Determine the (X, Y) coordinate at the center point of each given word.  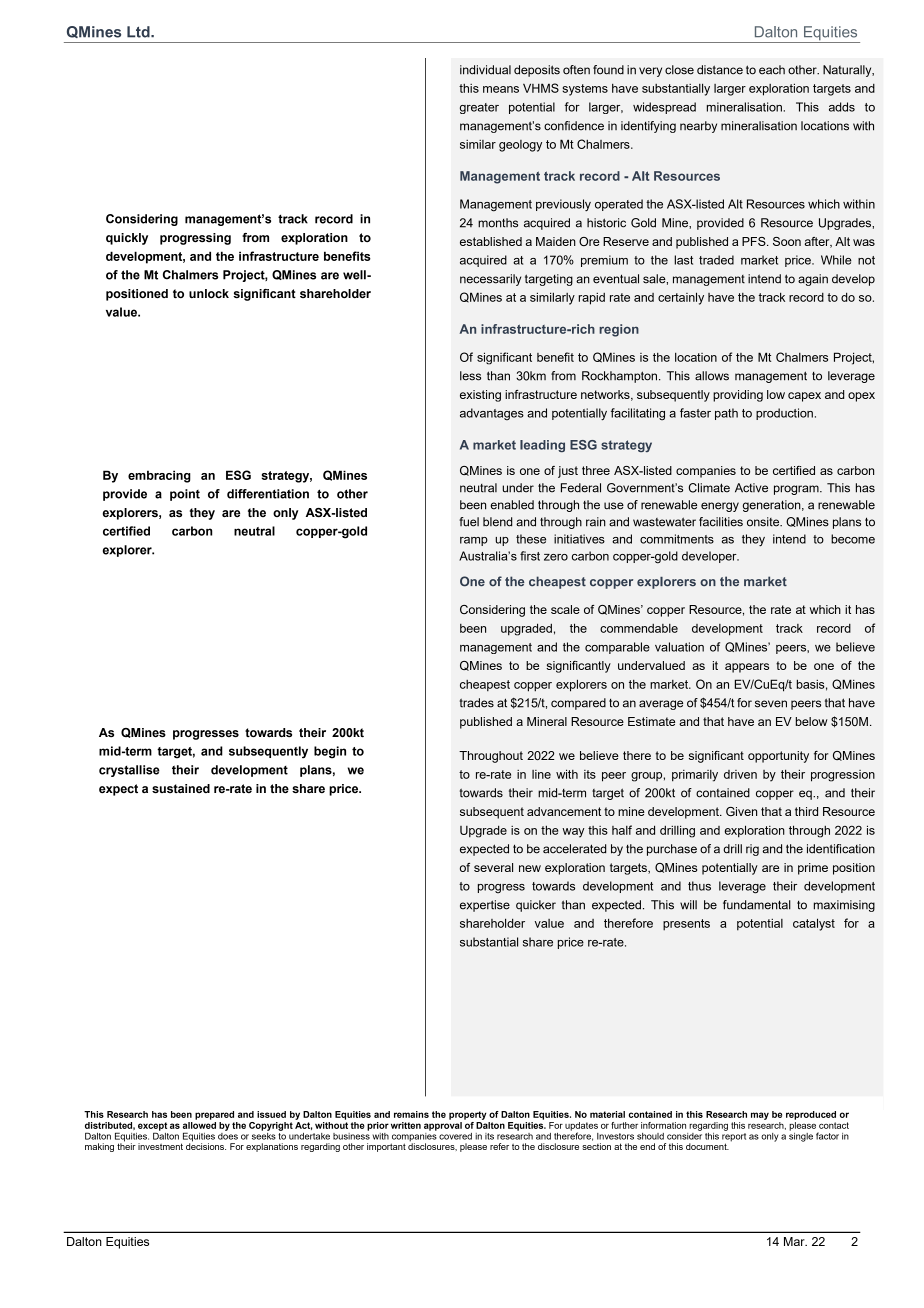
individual (485, 70)
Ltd (139, 32)
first (530, 556)
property (468, 1115)
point (185, 495)
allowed (199, 1124)
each (772, 70)
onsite (764, 522)
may (760, 1116)
